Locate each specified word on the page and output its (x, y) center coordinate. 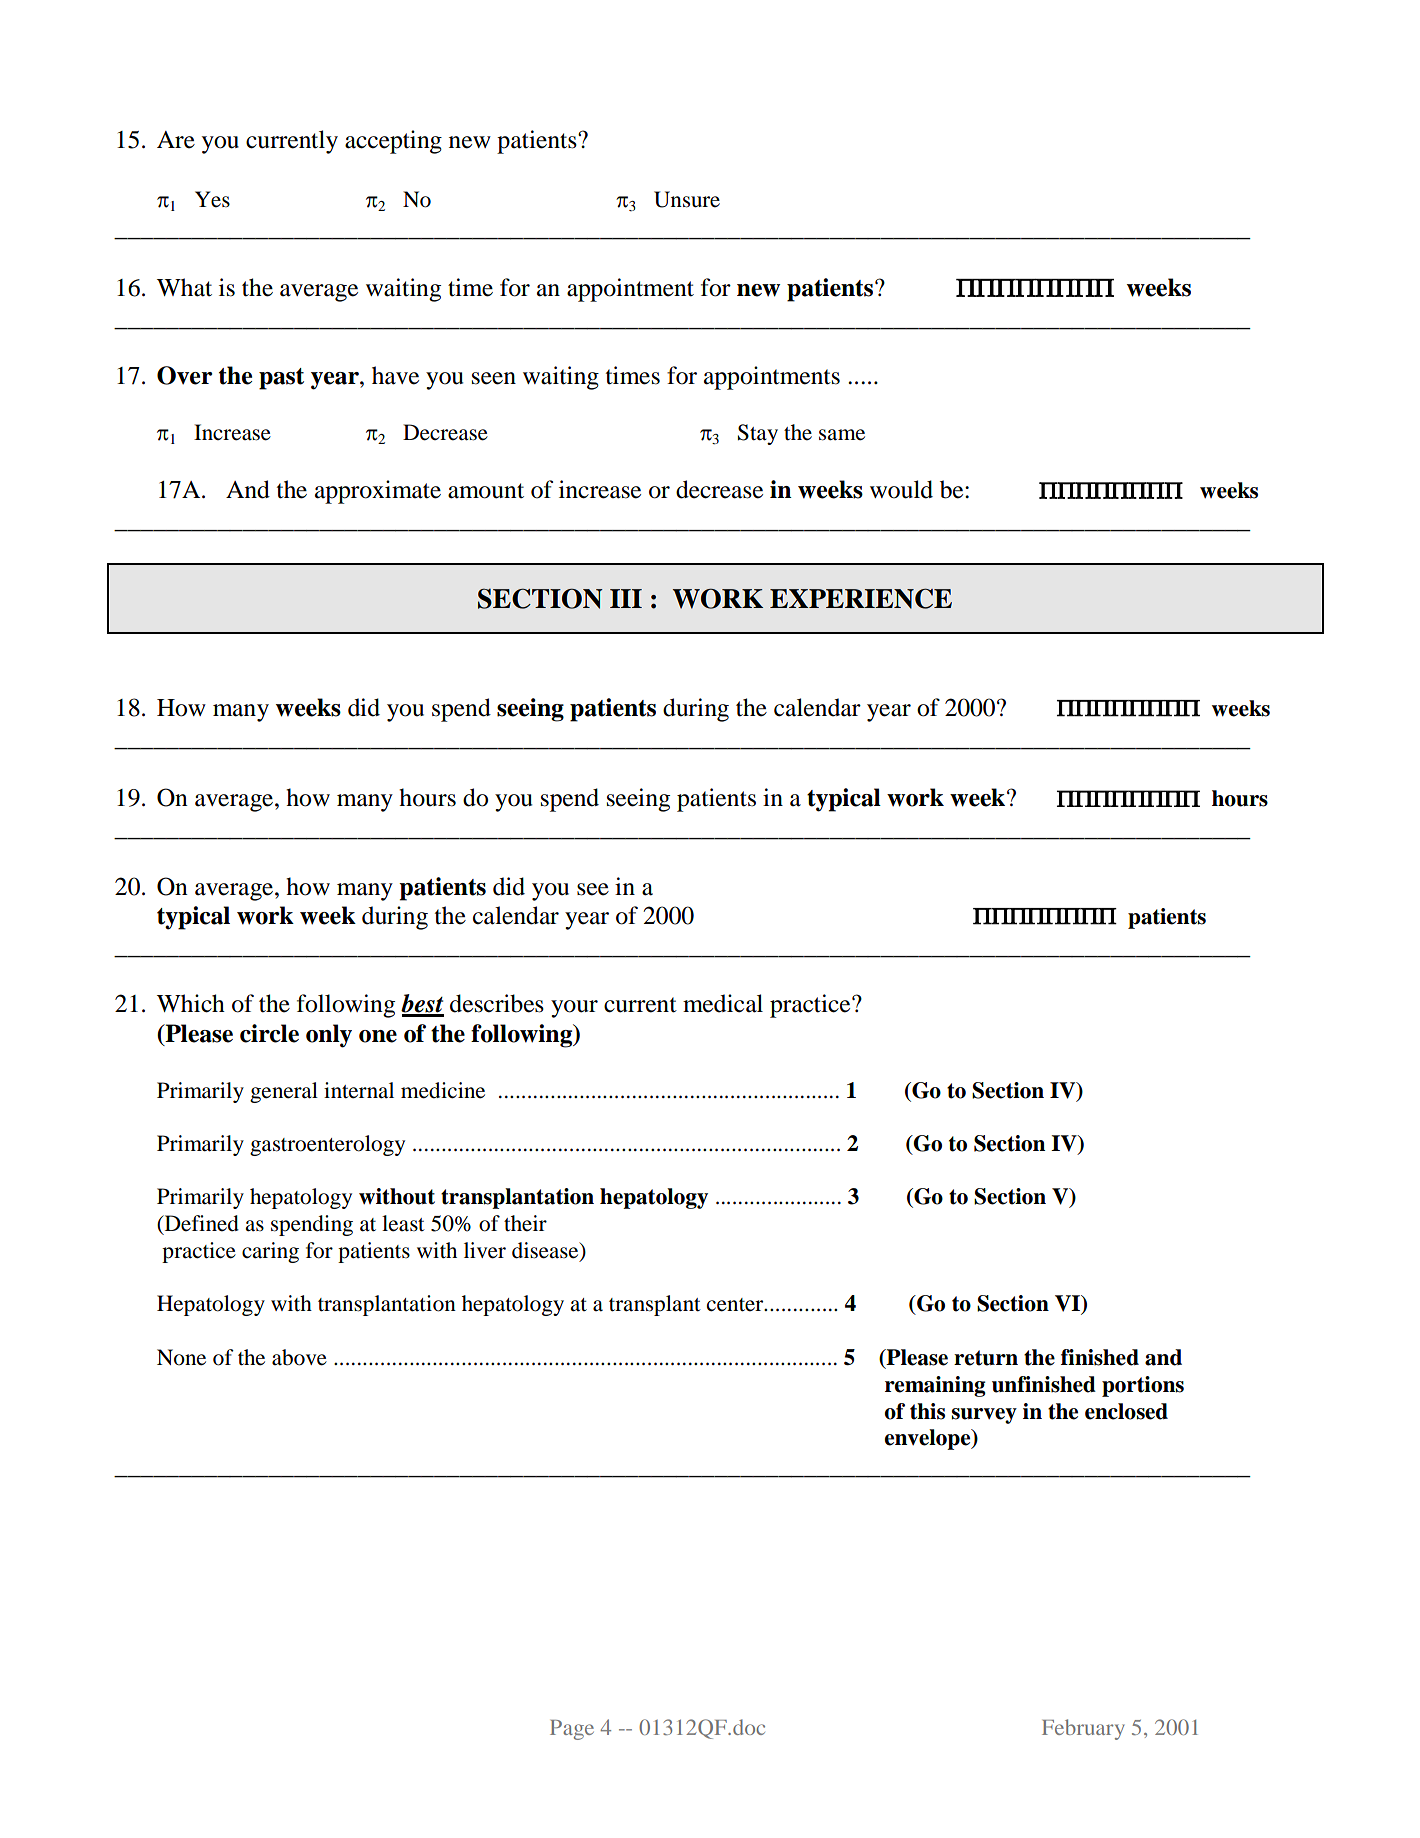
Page (572, 1730)
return (986, 1358)
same (842, 435)
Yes (212, 199)
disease (546, 1251)
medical (723, 1003)
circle (269, 1033)
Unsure (687, 199)
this (927, 1411)
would (901, 489)
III (626, 598)
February (1083, 1729)
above (299, 1357)
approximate (378, 492)
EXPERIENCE (861, 598)
